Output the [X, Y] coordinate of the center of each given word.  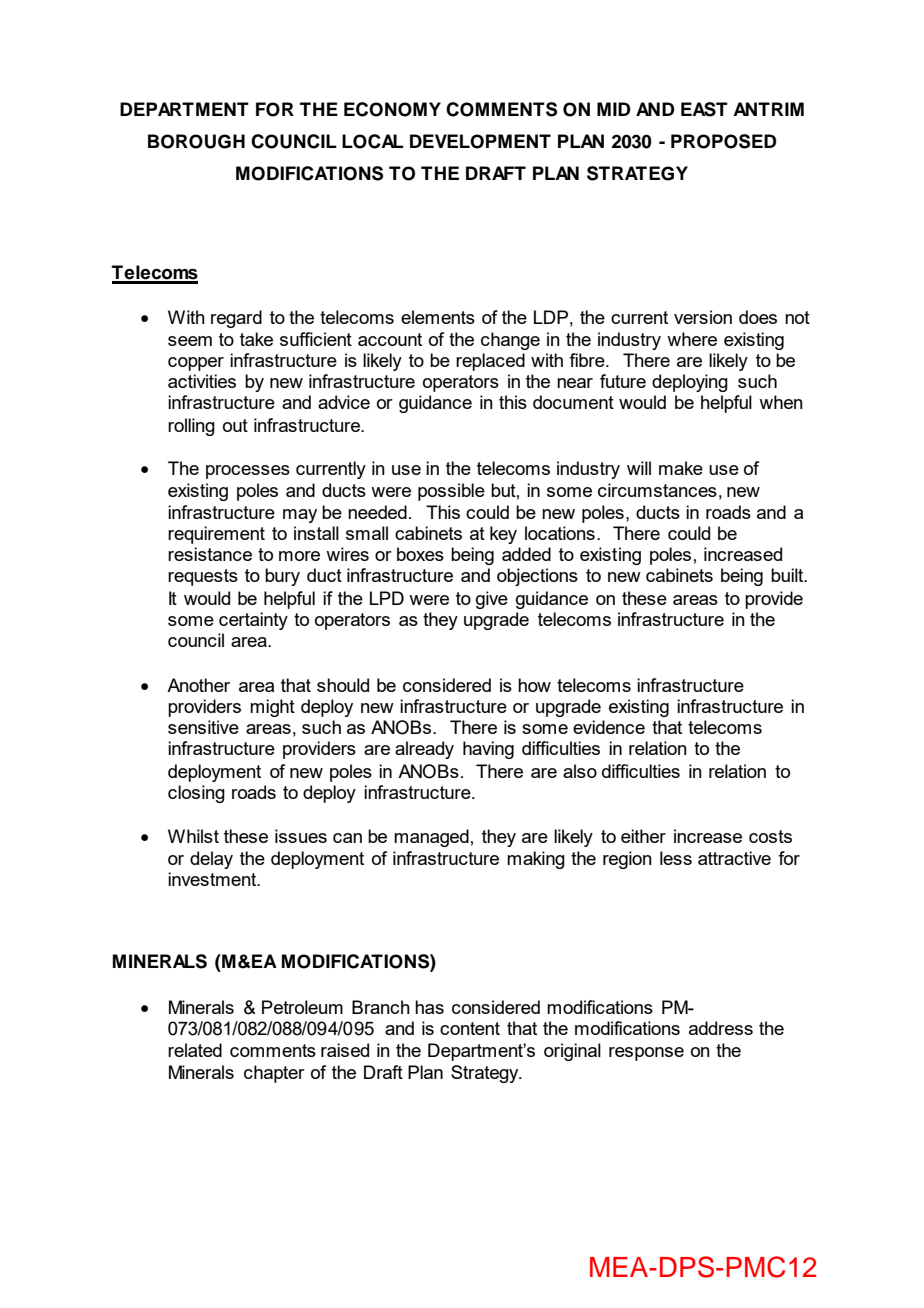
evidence [609, 727]
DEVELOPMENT [480, 141]
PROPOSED [724, 141]
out [235, 425]
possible [451, 492]
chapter [274, 1074]
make [681, 468]
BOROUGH [196, 141]
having [488, 750]
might [272, 708]
